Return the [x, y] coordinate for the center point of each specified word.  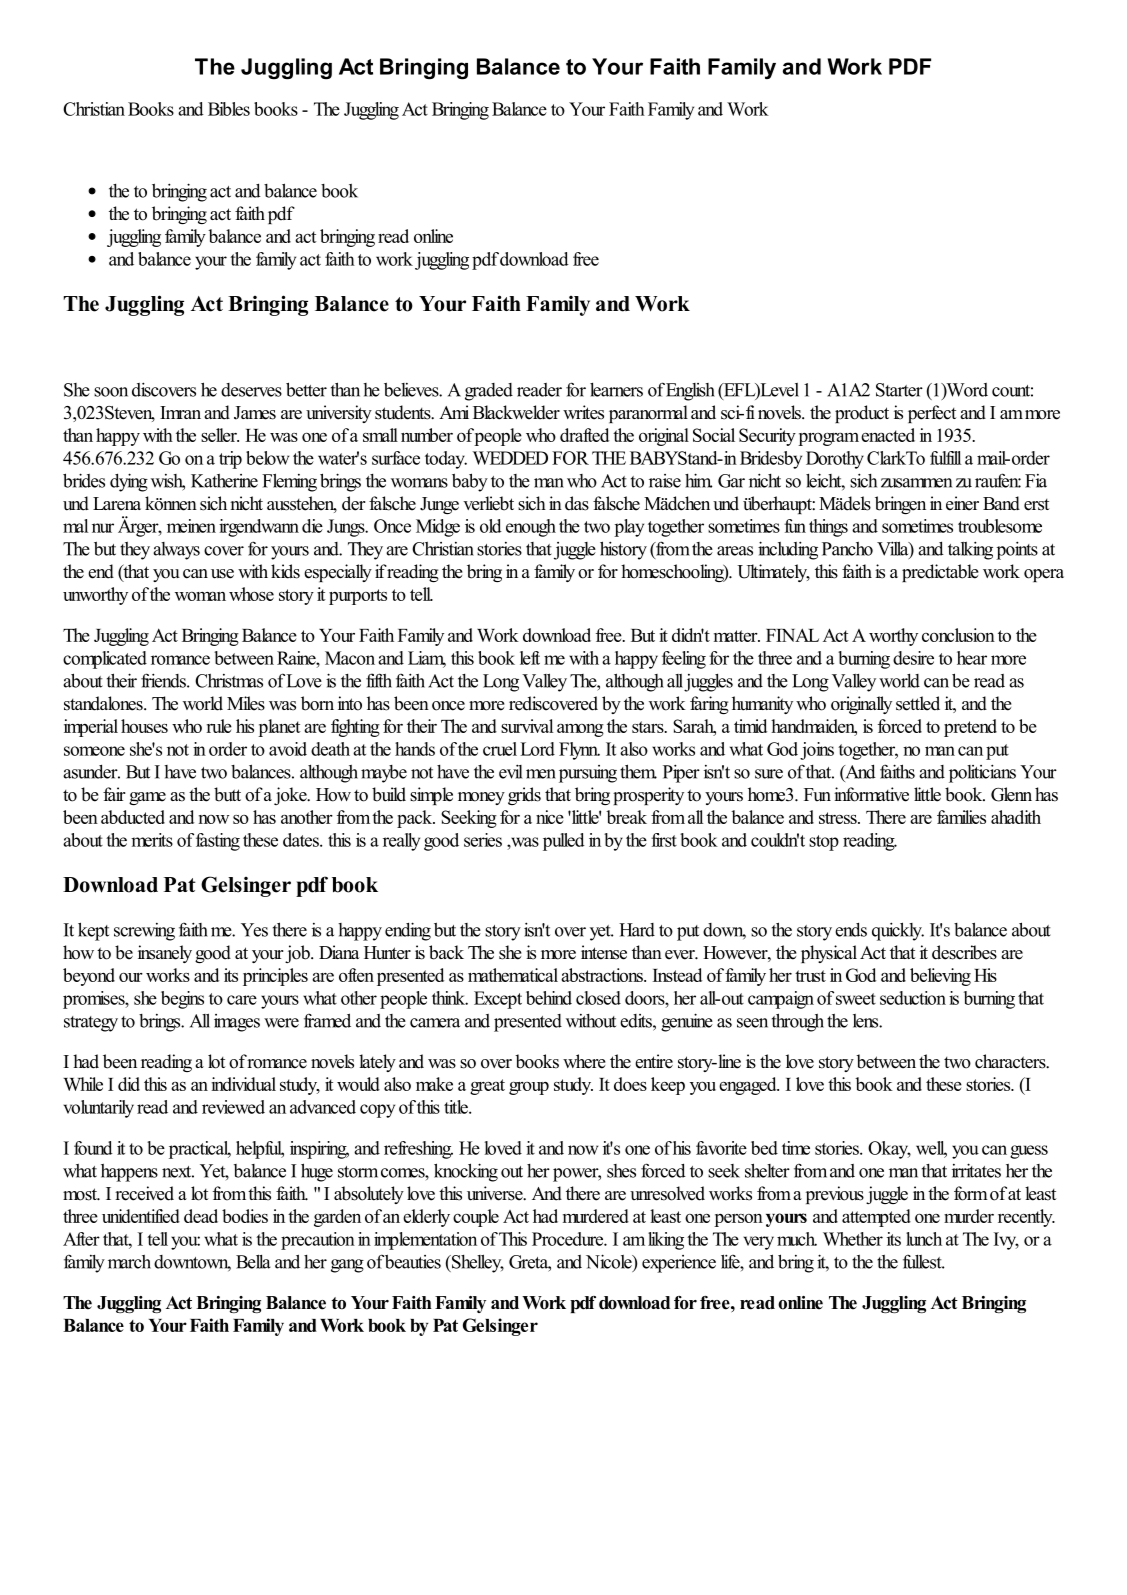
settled [918, 703]
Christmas [229, 681]
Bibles [229, 109]
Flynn [579, 751]
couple [476, 1218]
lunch [924, 1239]
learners [616, 390]
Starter [899, 390]
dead [201, 1216]
